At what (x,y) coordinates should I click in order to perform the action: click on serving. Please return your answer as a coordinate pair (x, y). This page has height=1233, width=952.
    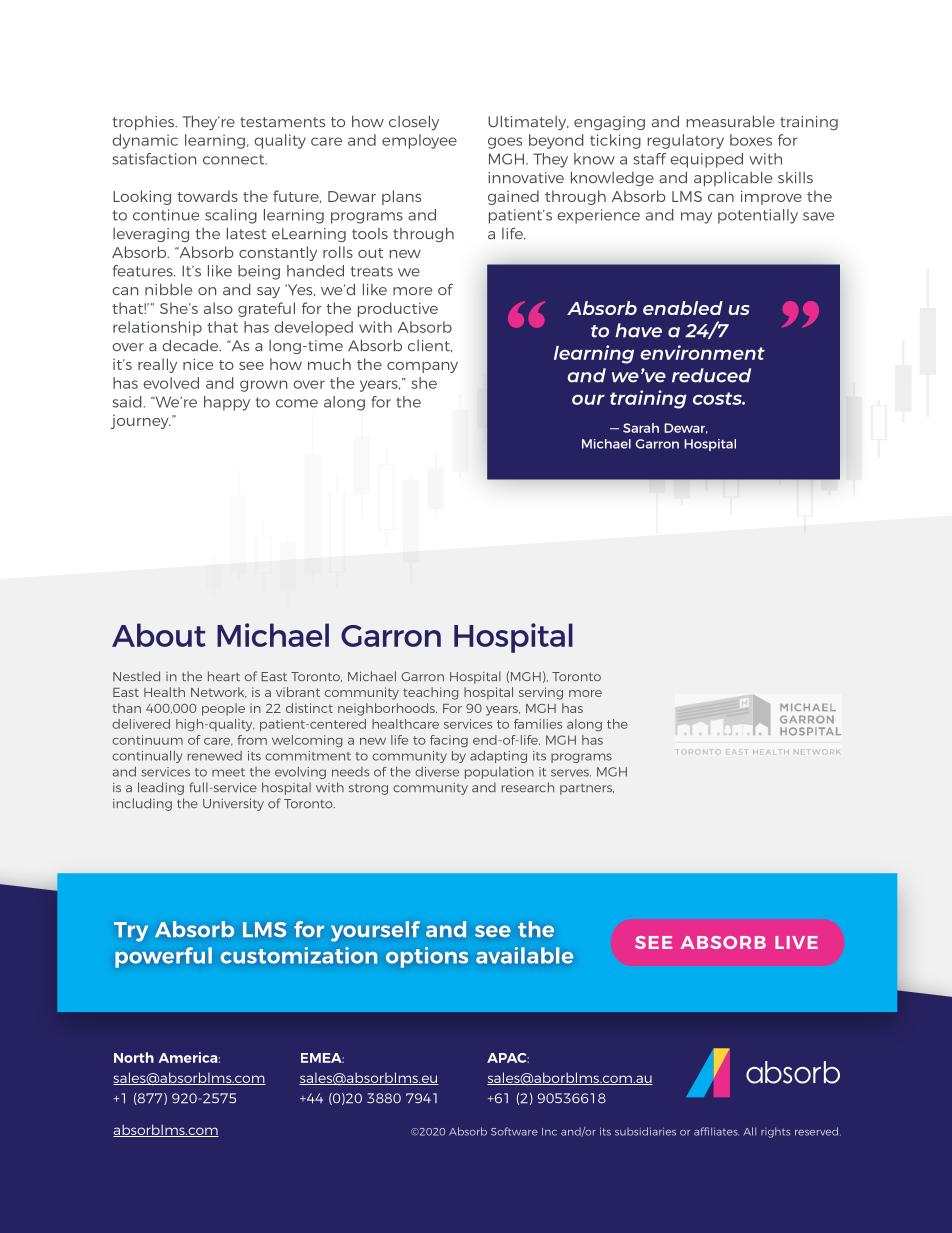
    Looking at the image, I should click on (541, 693).
